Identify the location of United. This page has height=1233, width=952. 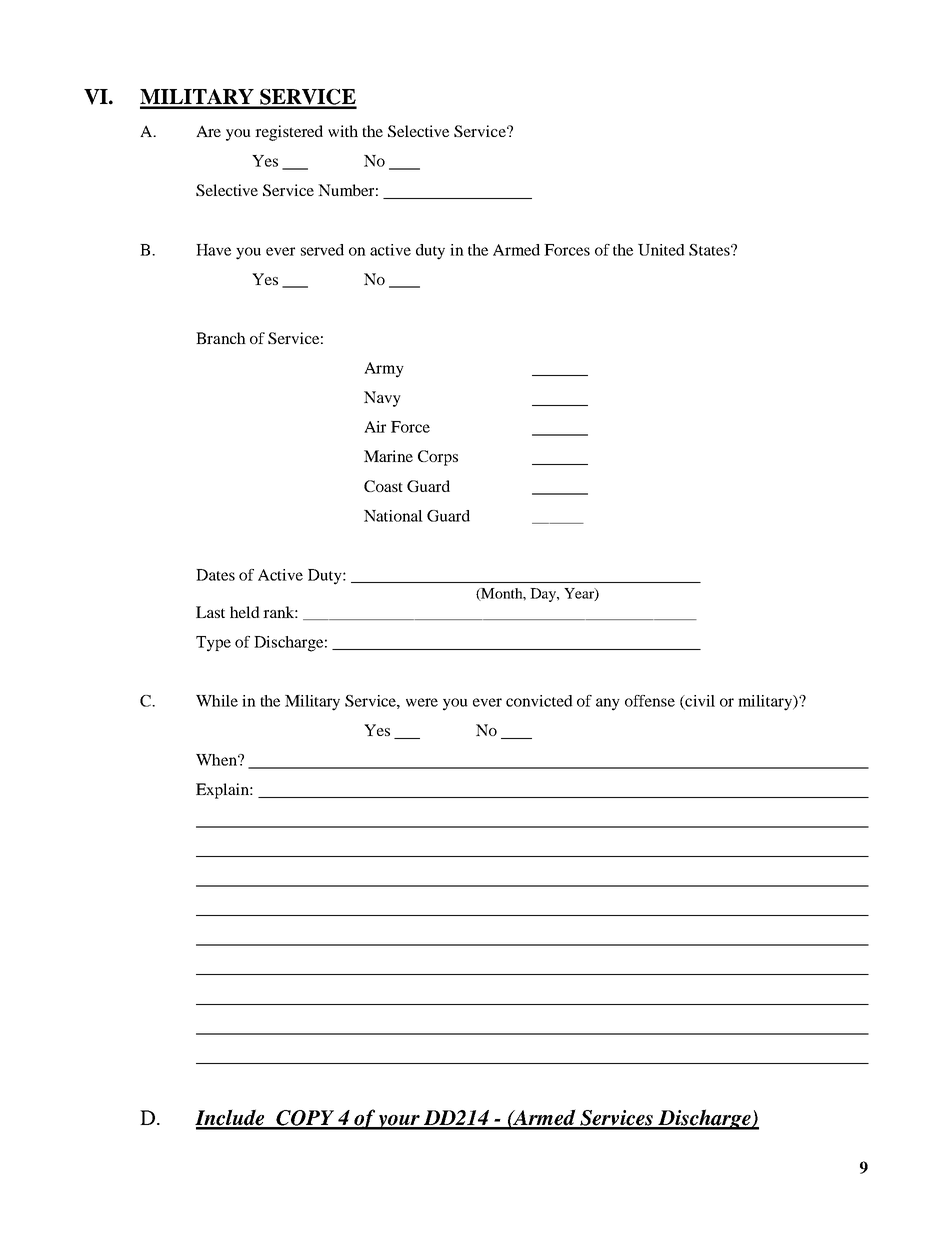
(661, 250).
